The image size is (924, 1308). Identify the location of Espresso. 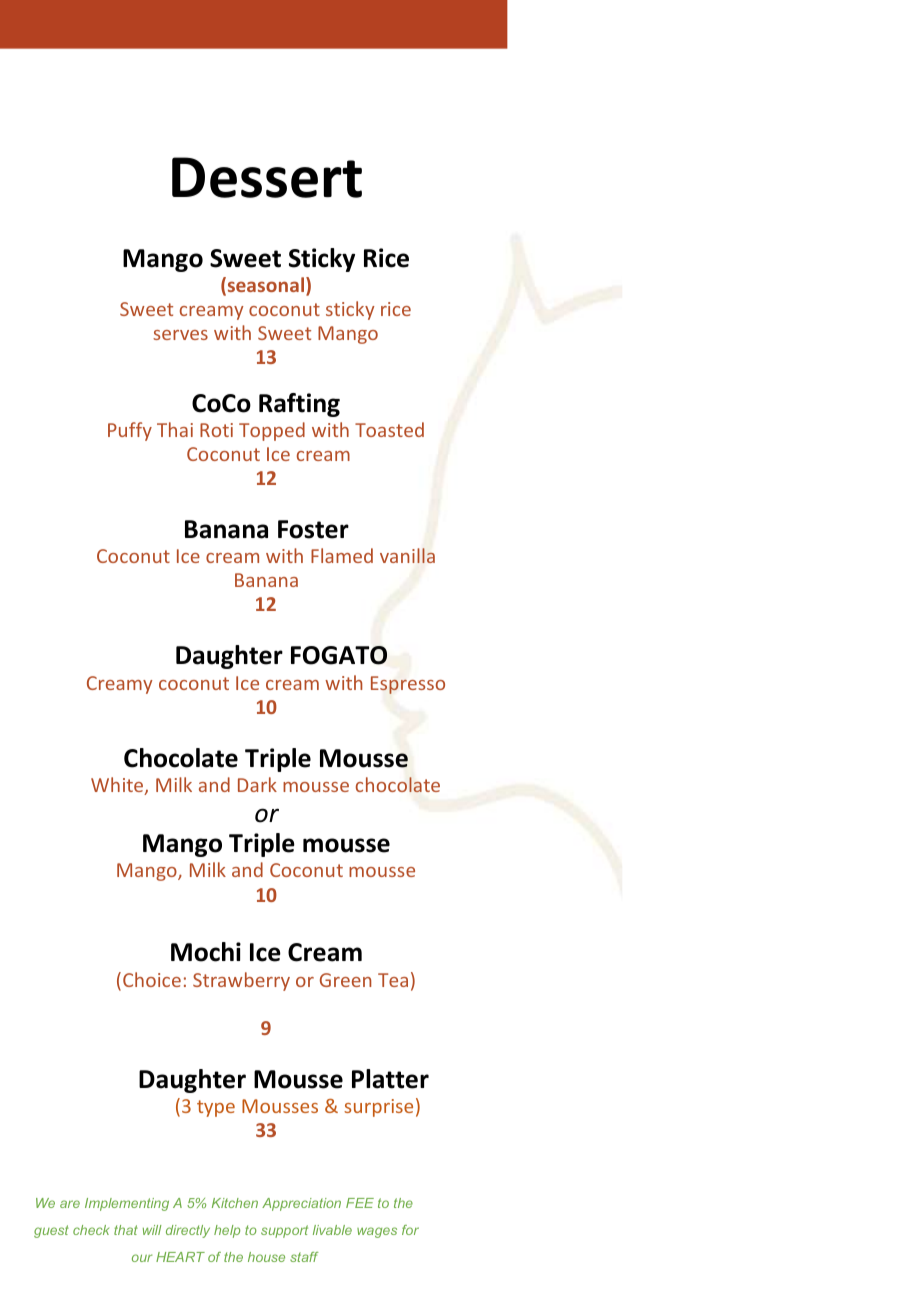
(408, 685).
